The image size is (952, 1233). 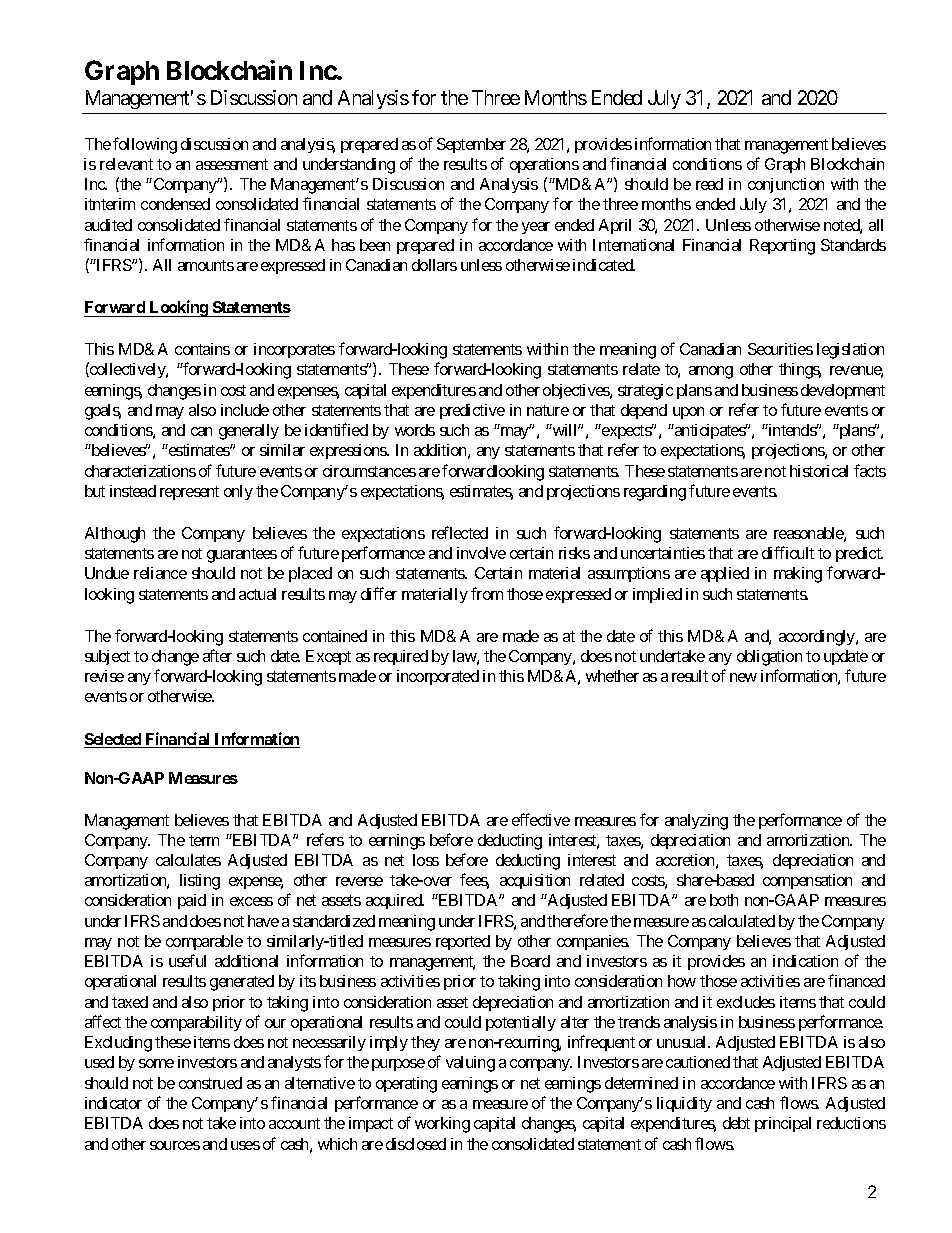 I want to click on calculates, so click(x=188, y=860).
